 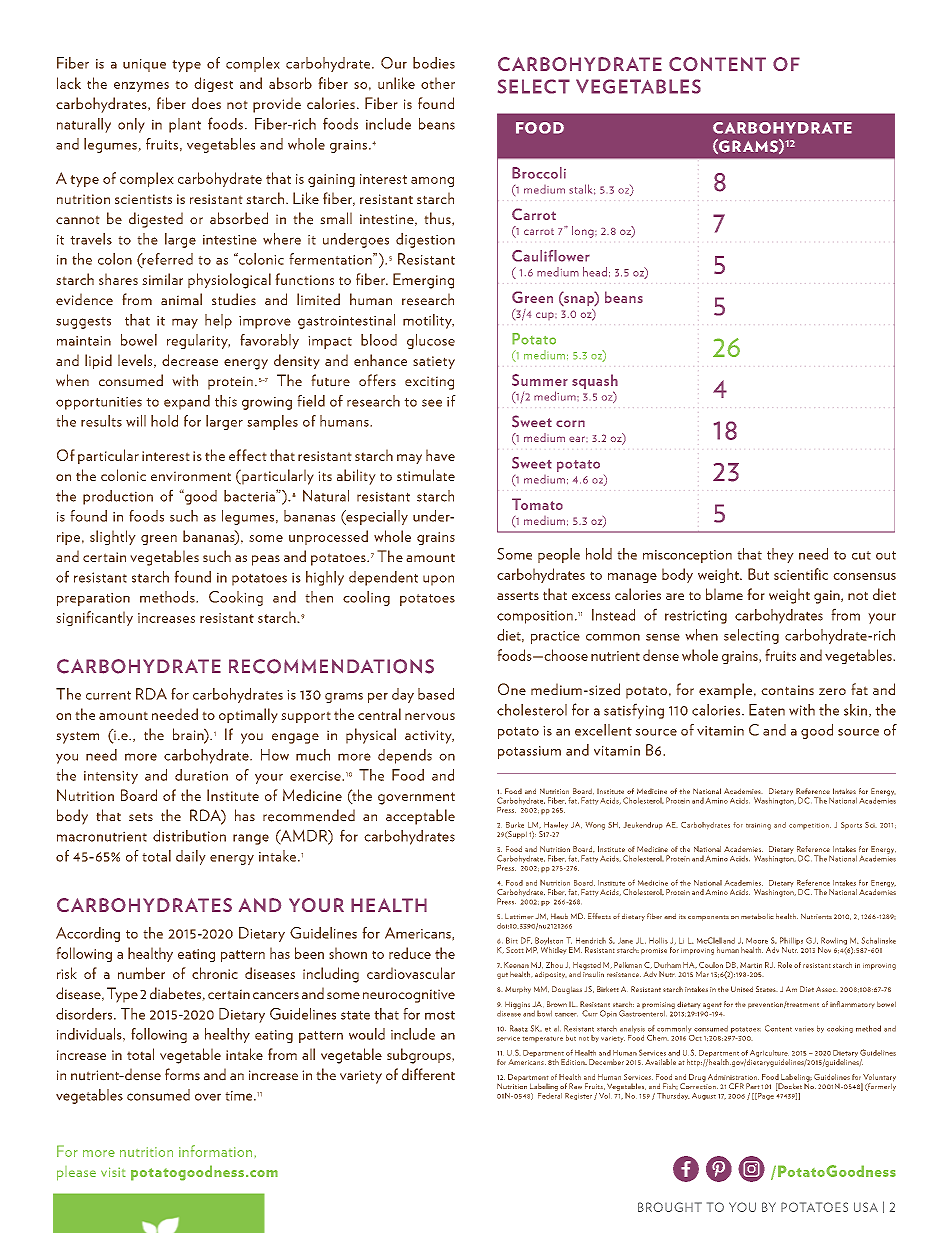 I want to click on USA, so click(x=866, y=1207).
